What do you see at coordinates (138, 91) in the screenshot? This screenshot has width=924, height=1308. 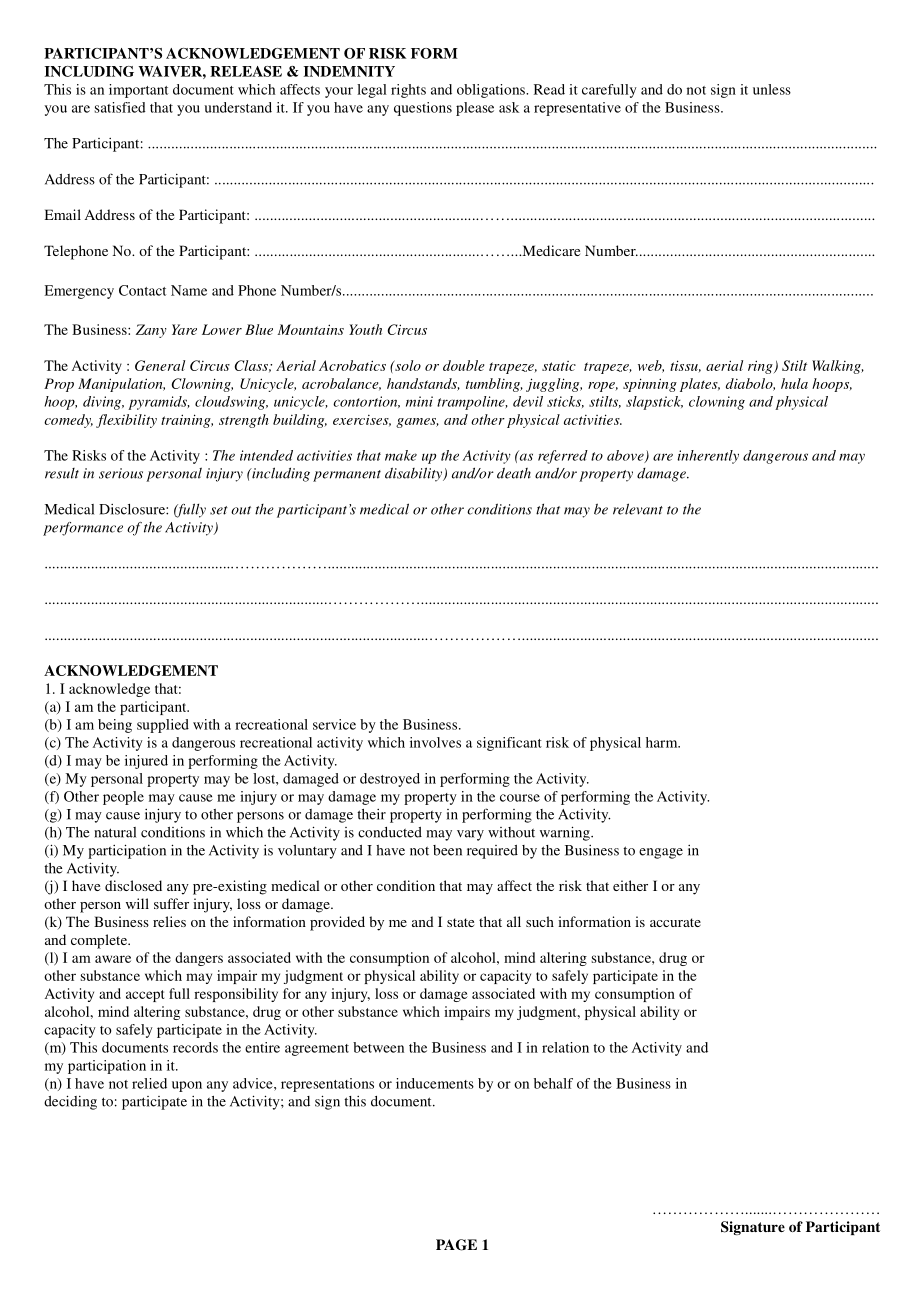 I see `important` at bounding box center [138, 91].
